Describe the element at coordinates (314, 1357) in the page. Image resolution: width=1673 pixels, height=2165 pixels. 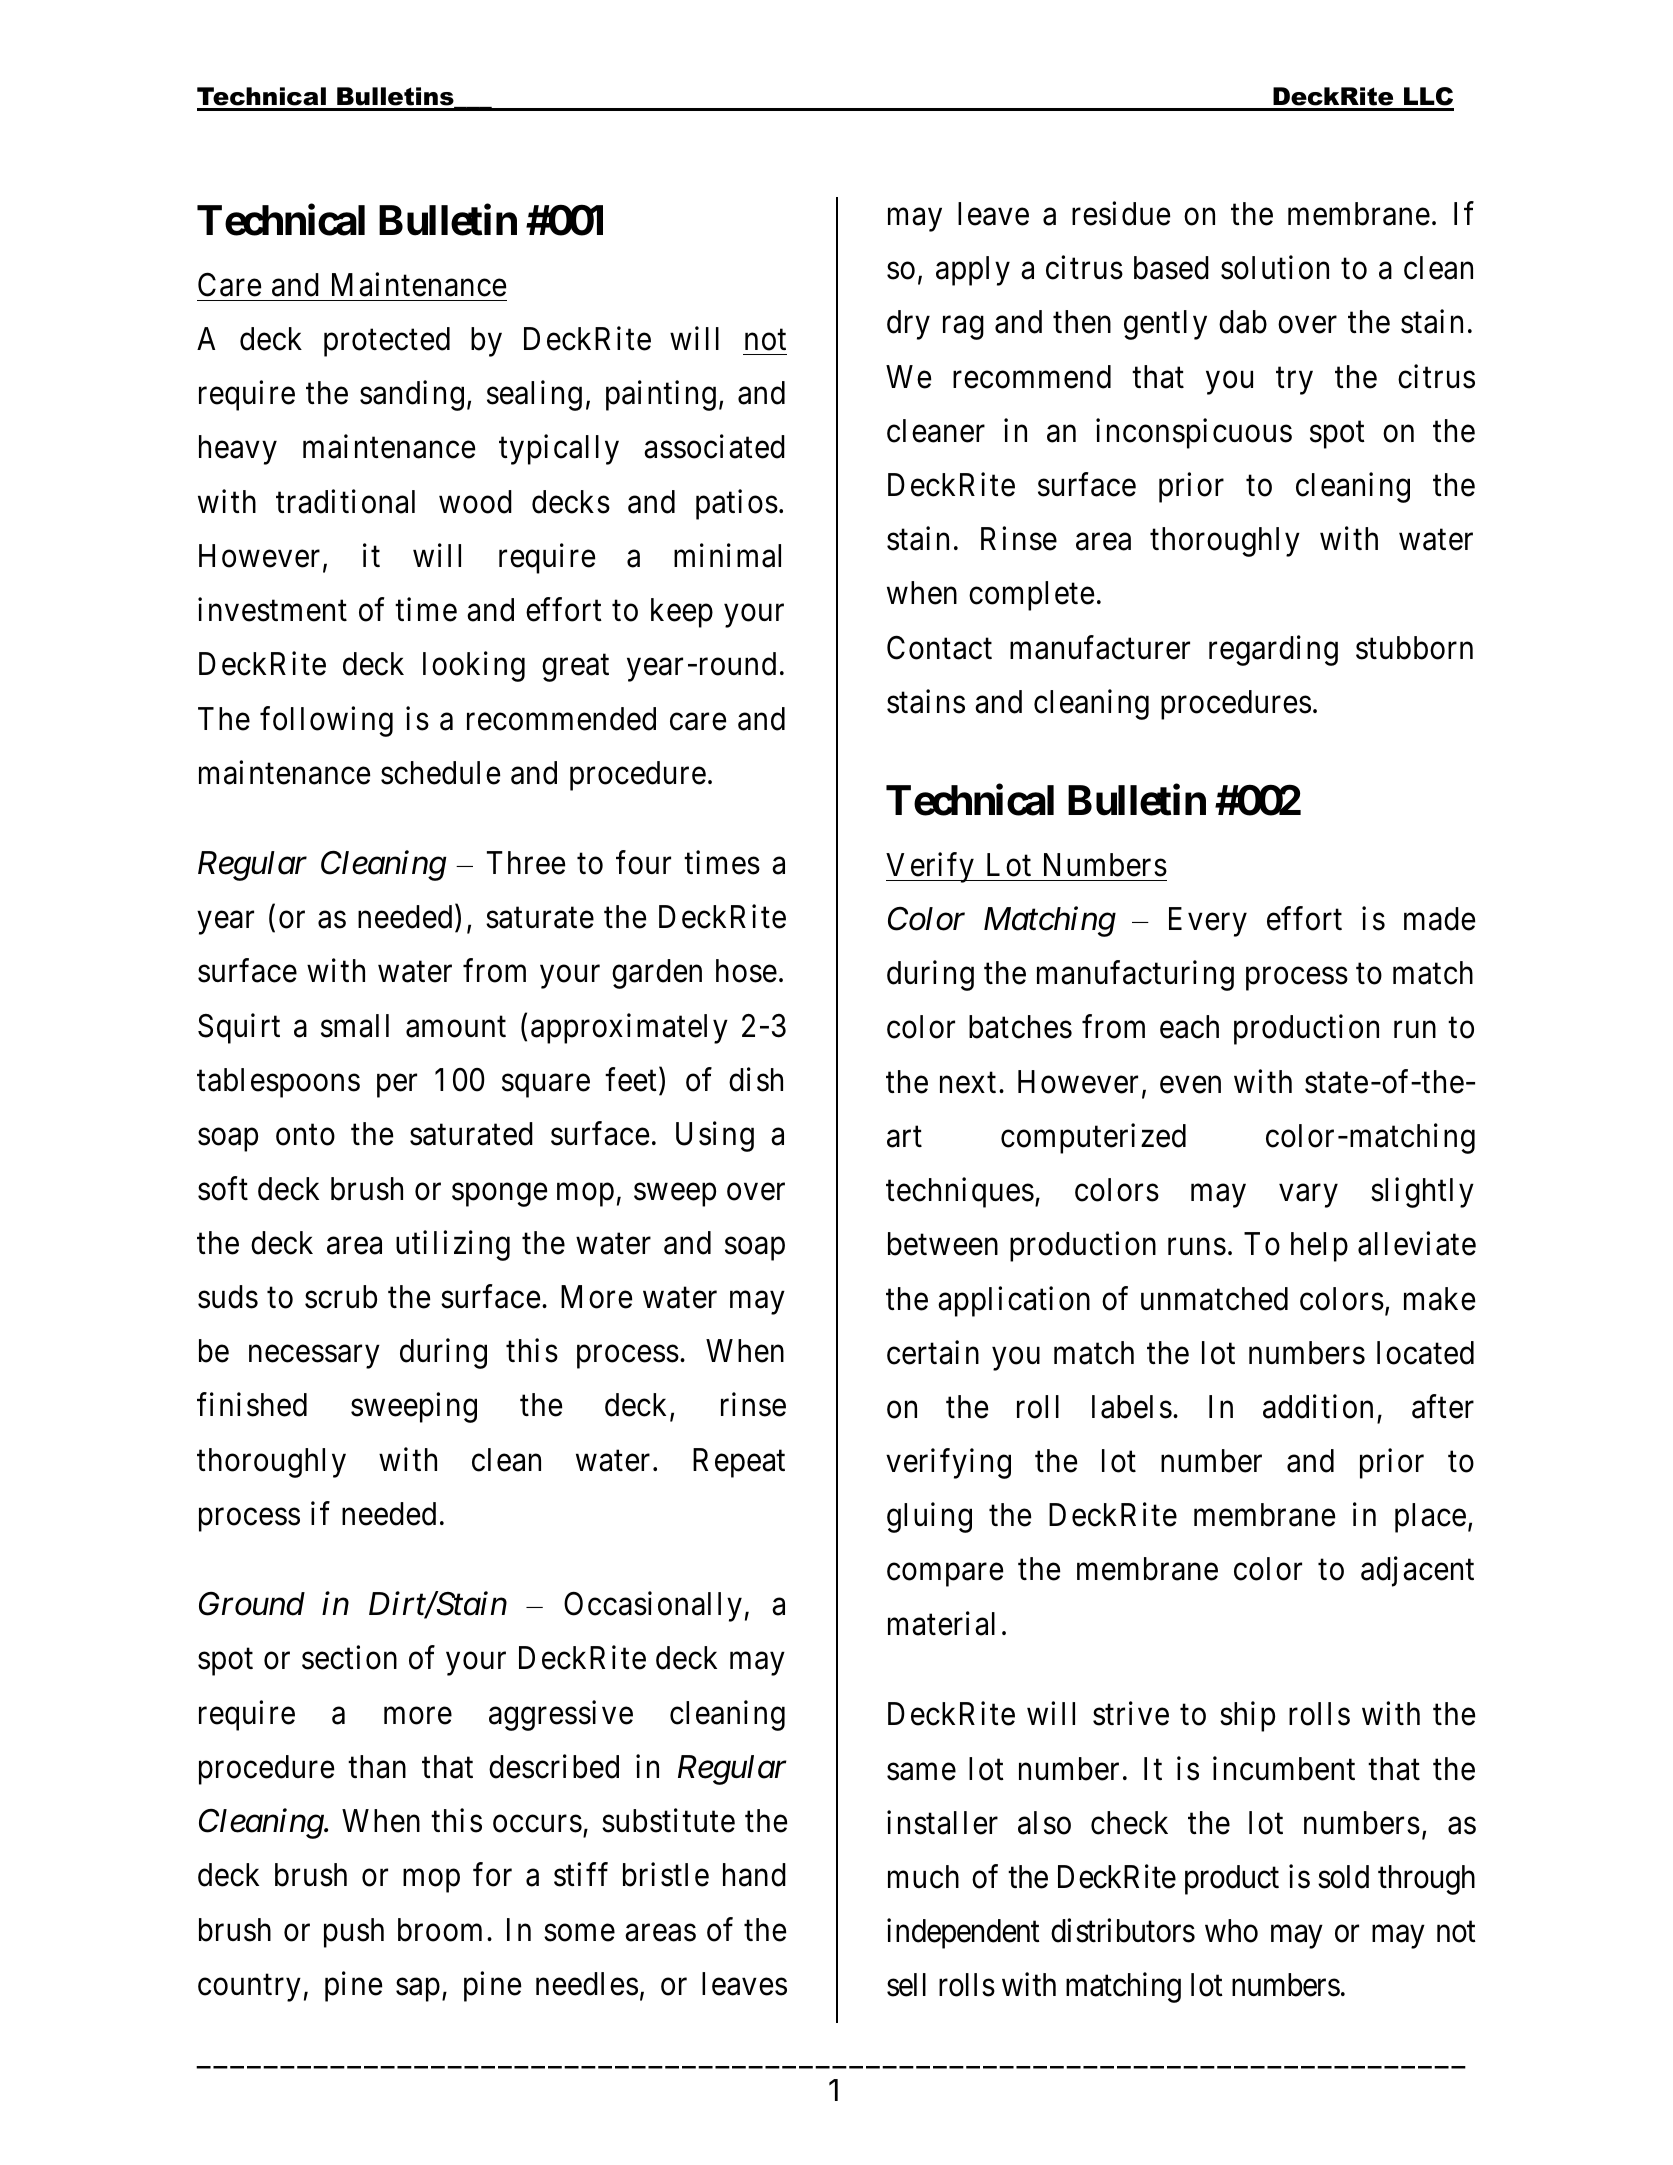
I see `necessary` at that location.
